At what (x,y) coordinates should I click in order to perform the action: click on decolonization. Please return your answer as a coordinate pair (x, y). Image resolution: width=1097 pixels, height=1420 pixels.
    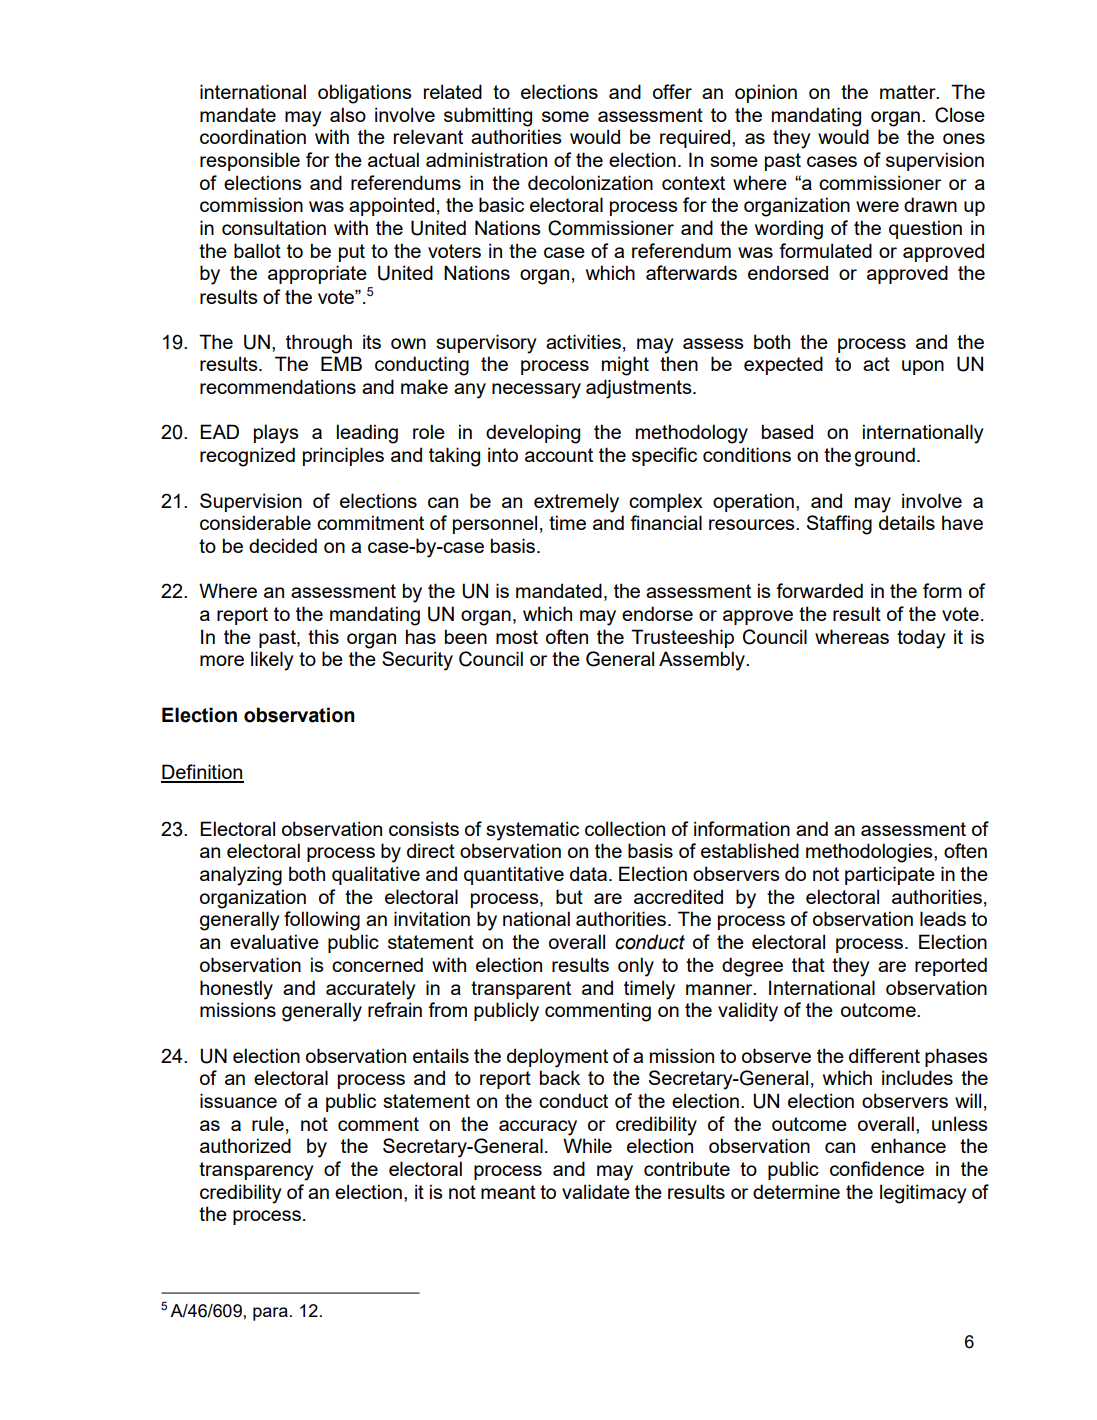
    Looking at the image, I should click on (590, 182).
